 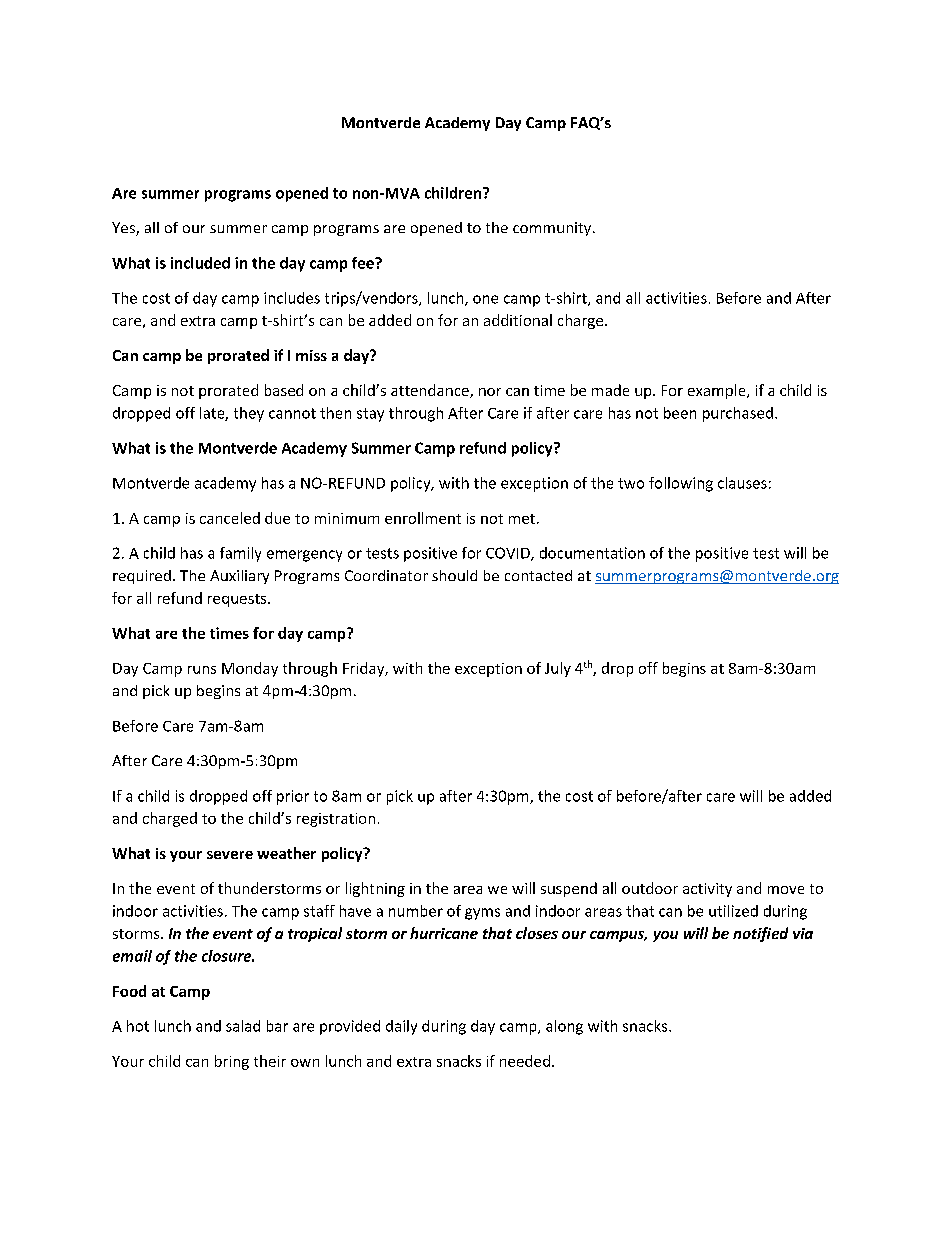 What do you see at coordinates (230, 855) in the screenshot?
I see `severe` at bounding box center [230, 855].
